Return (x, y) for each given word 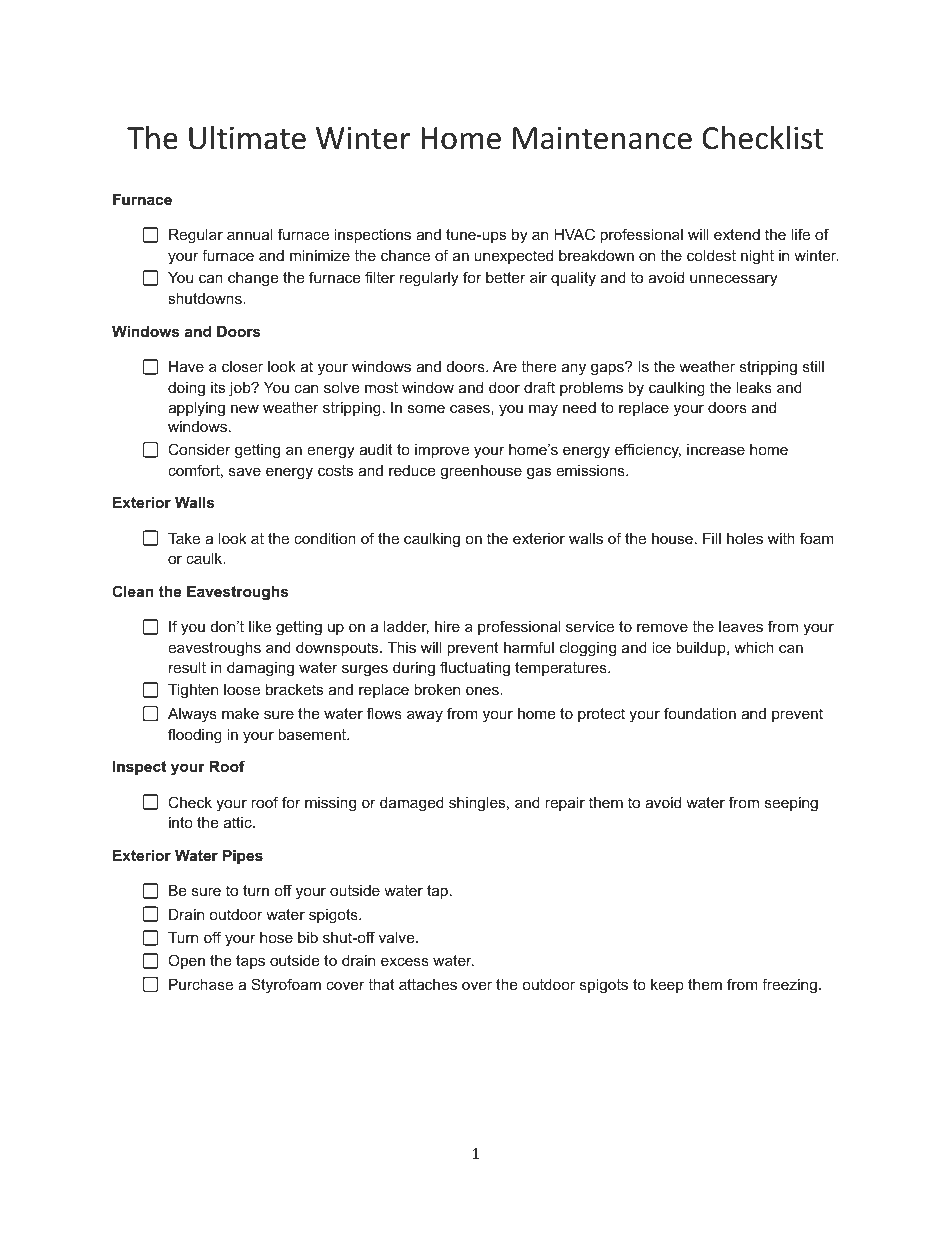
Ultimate (247, 137)
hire (447, 626)
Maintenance (602, 138)
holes (745, 538)
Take (184, 538)
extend (737, 234)
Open (186, 961)
